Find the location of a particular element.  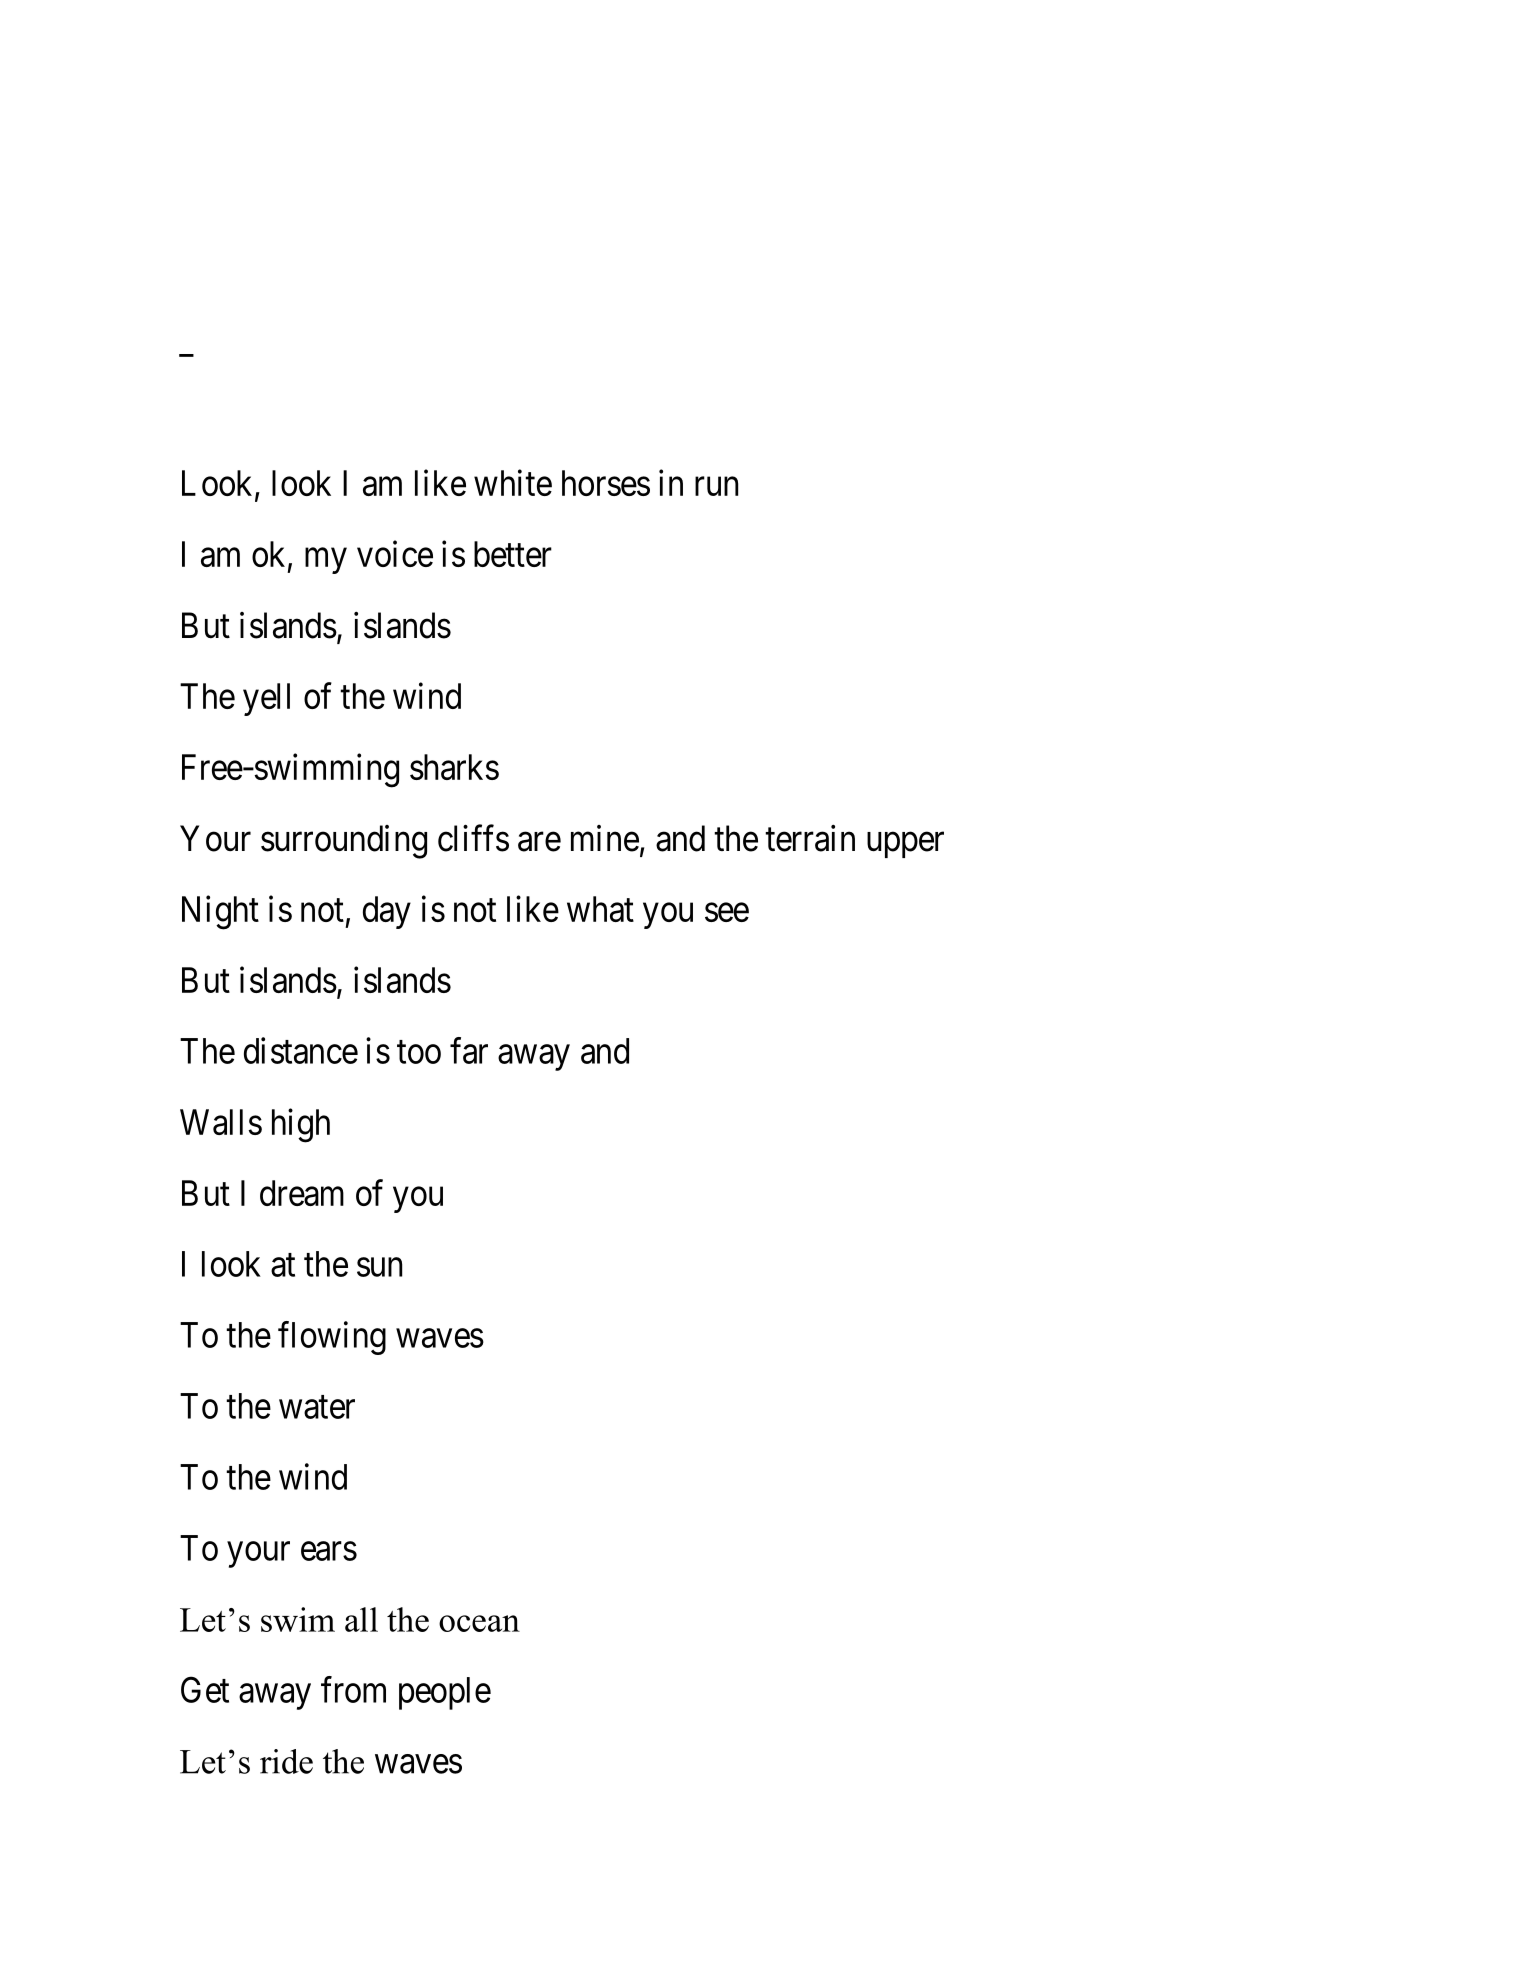

Night is located at coordinates (220, 912).
